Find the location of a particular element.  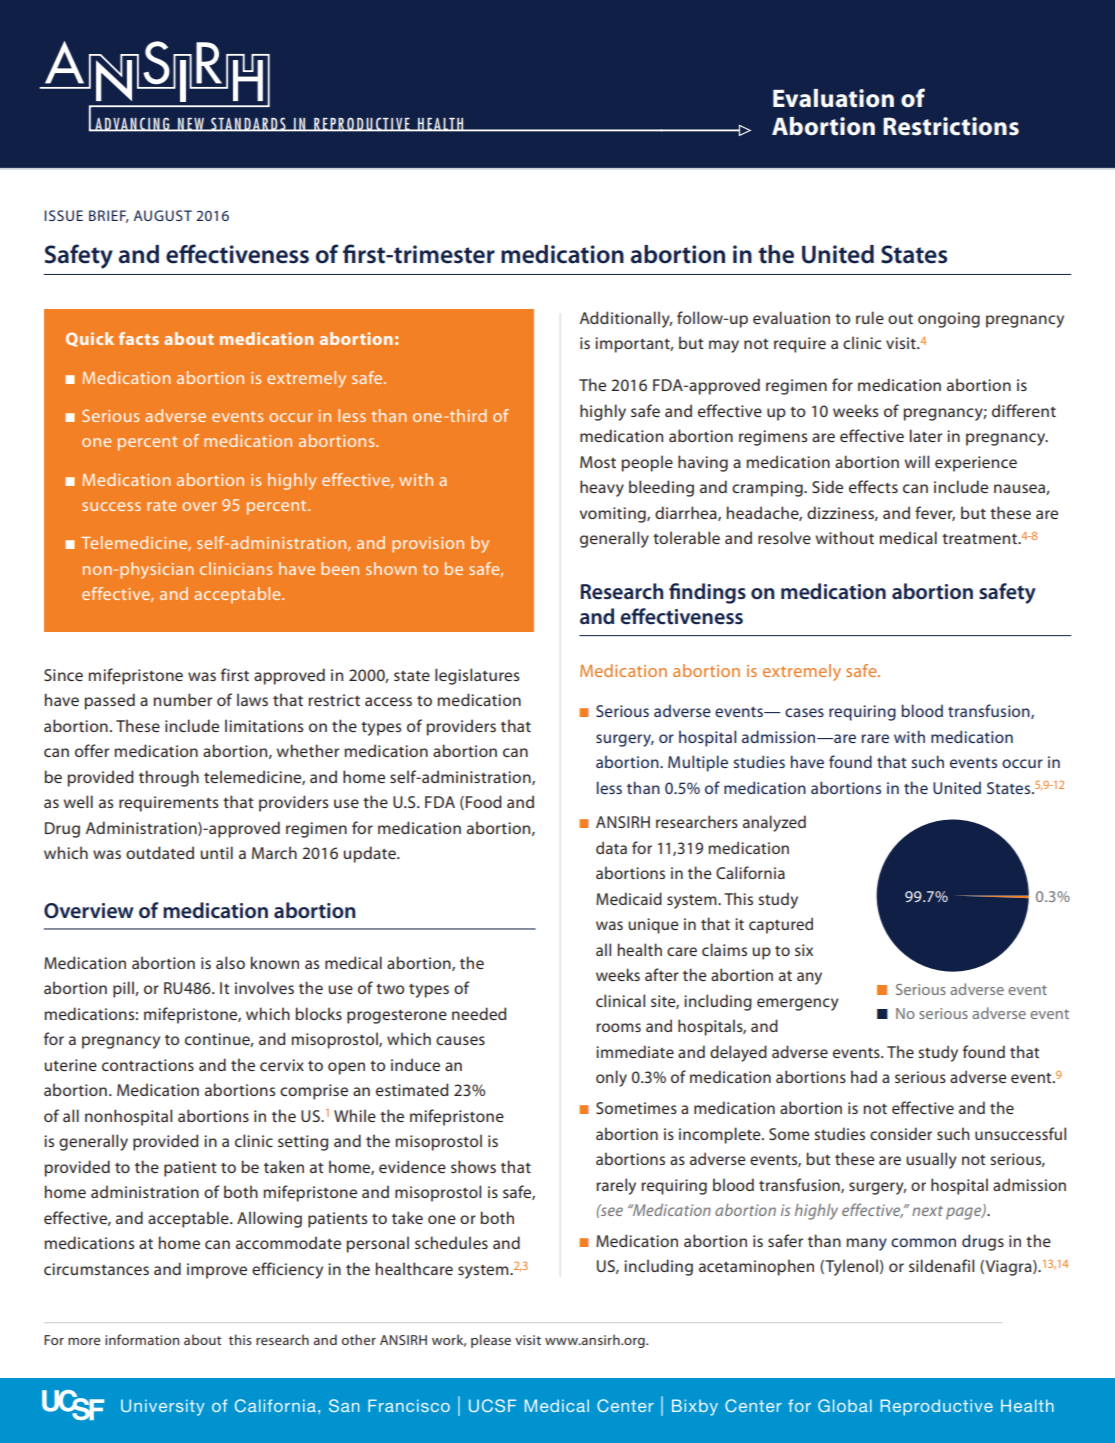

legislatures is located at coordinates (477, 676).
